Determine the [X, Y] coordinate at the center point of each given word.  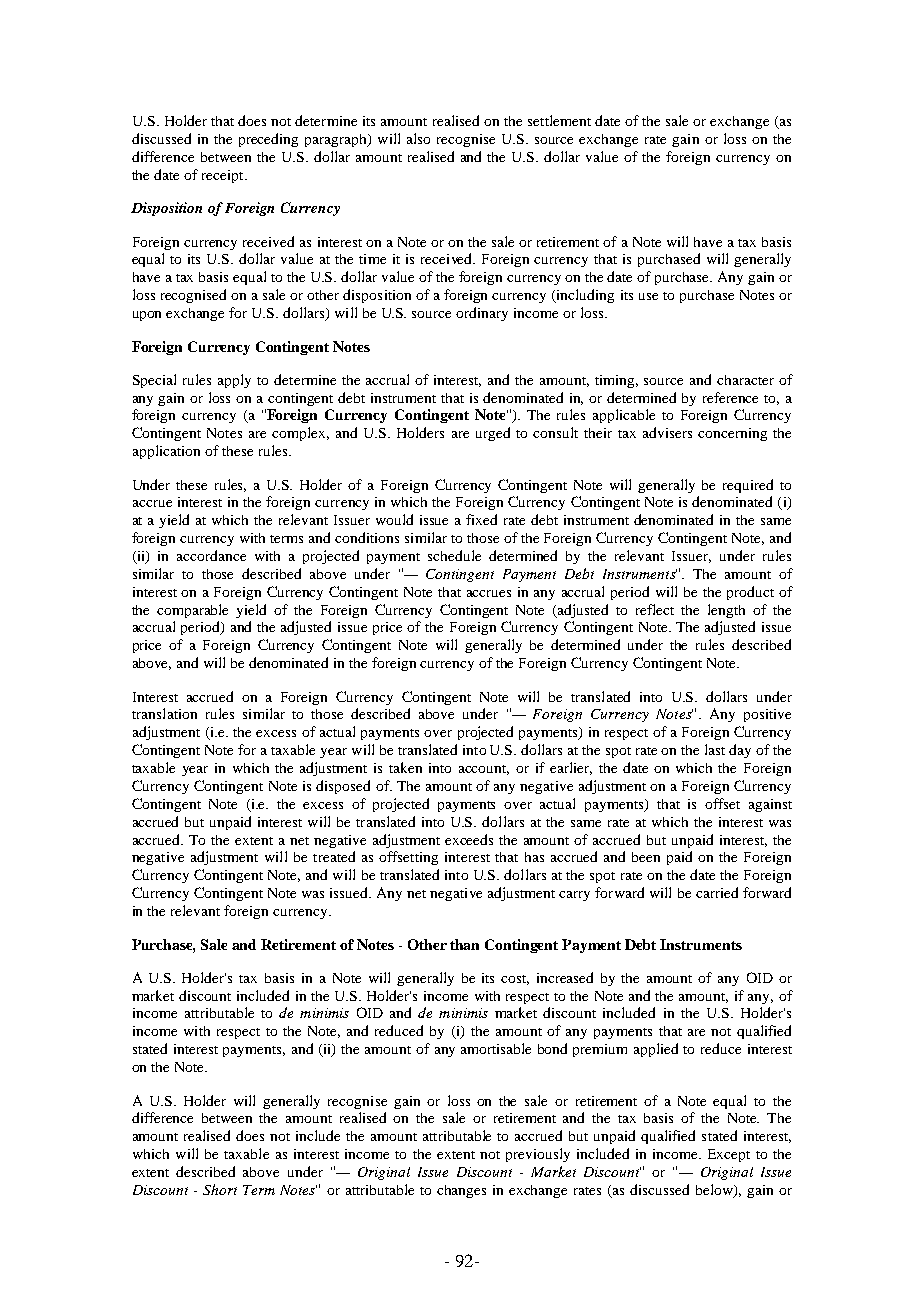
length [726, 611]
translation [164, 713]
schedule [454, 555]
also [418, 138]
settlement [559, 120]
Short [220, 1189]
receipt [224, 176]
